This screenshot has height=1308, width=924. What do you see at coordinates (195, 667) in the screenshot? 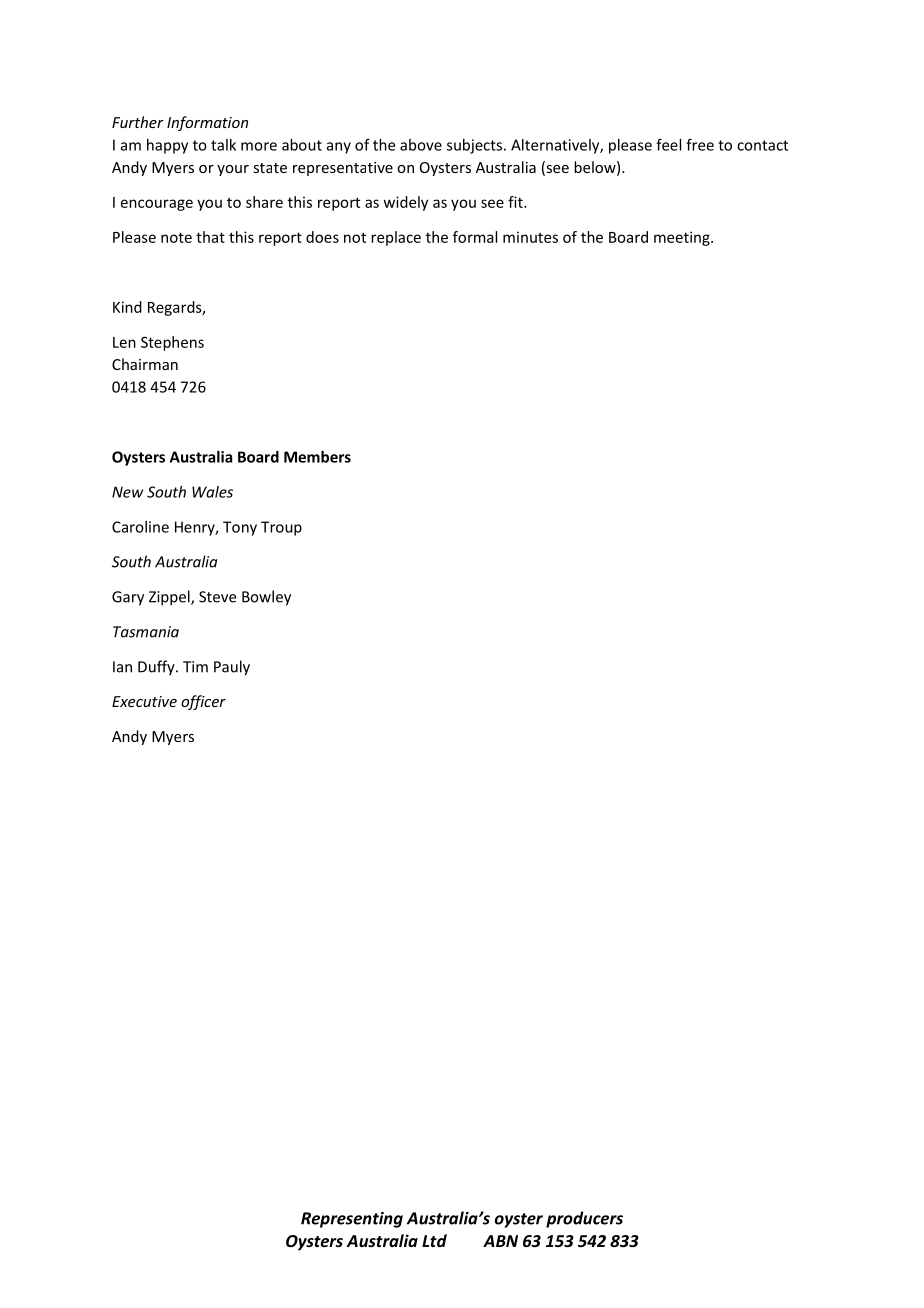
I see `Tim` at bounding box center [195, 667].
